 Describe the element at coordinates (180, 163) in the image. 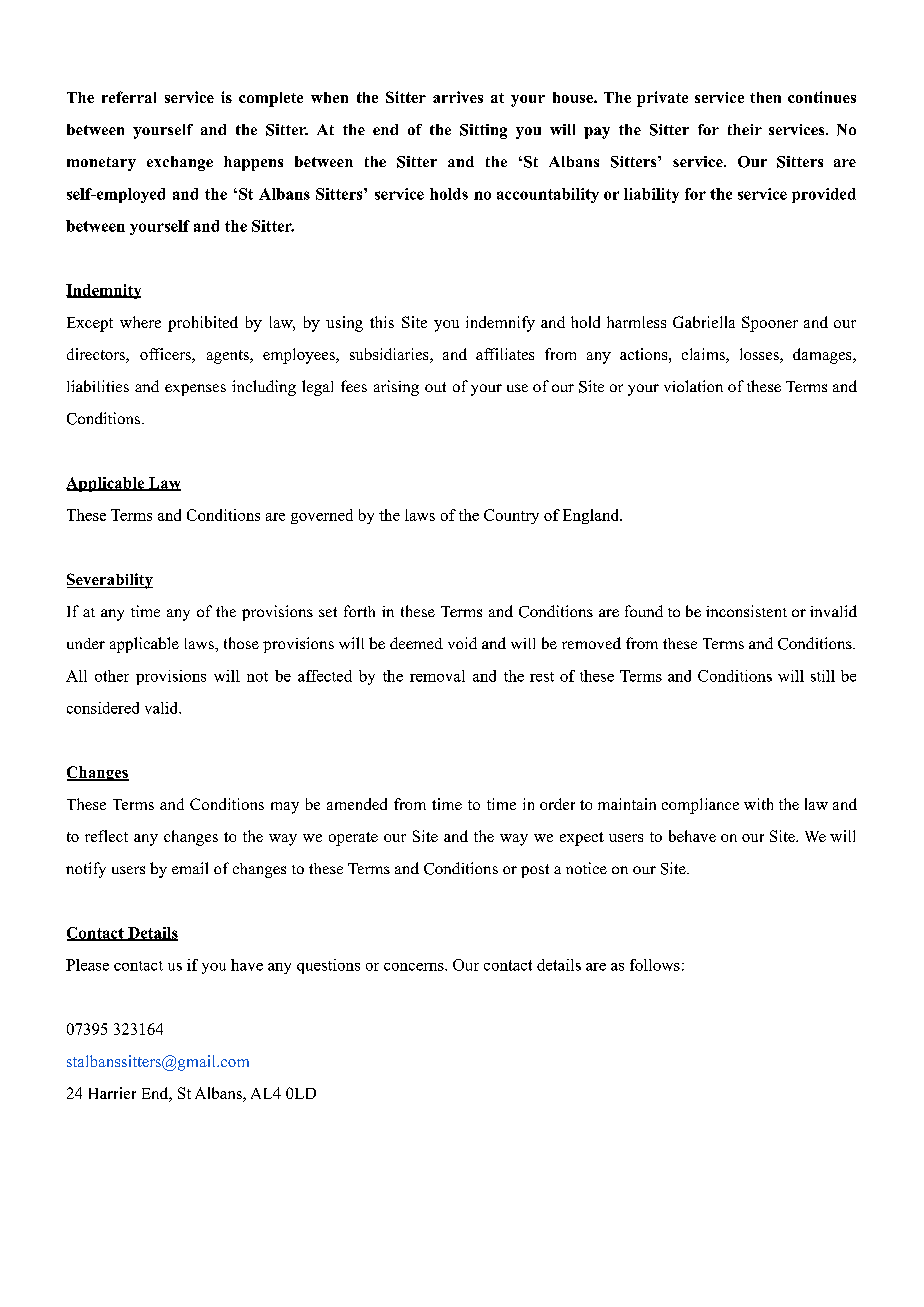

I see `exchange` at that location.
